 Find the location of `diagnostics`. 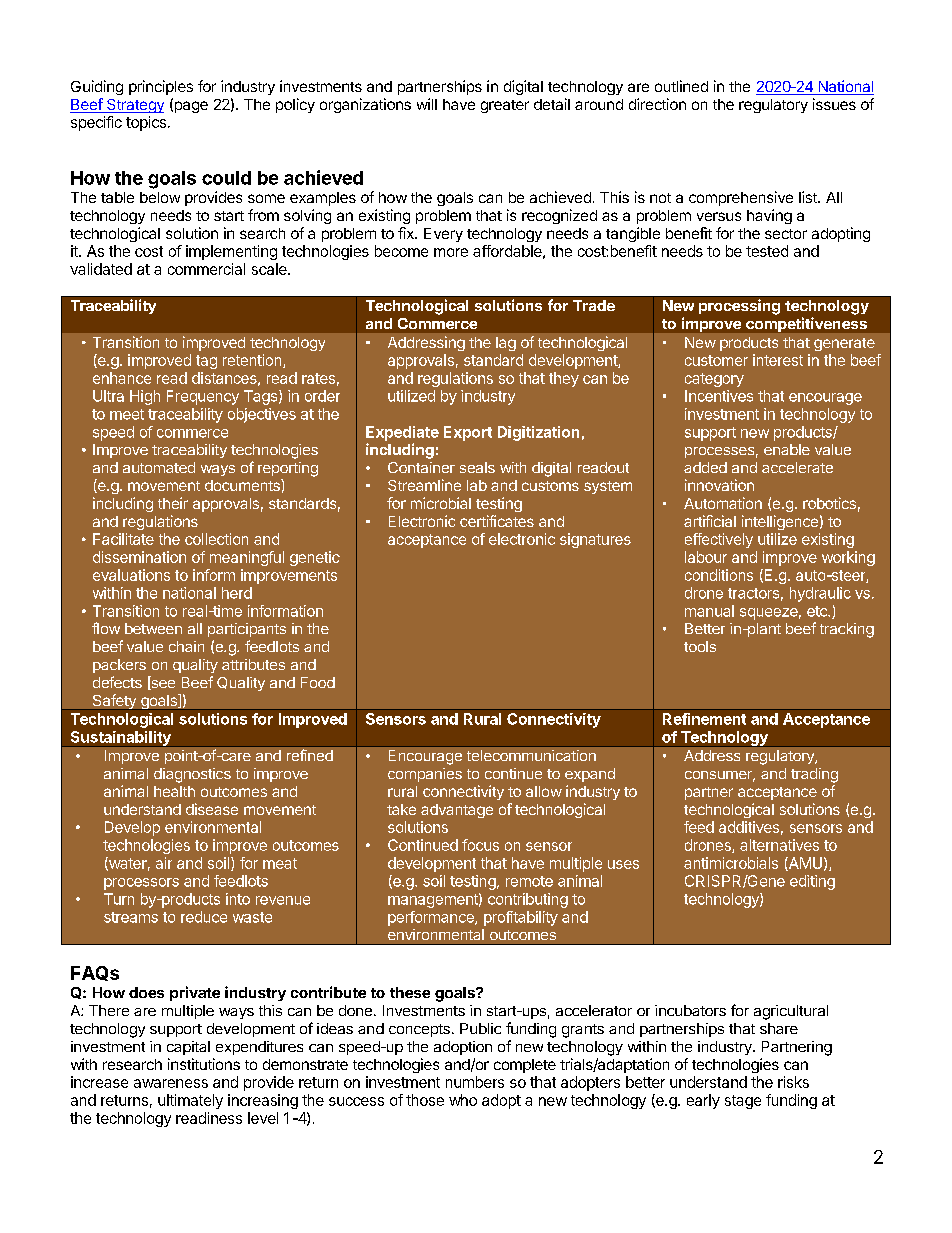

diagnostics is located at coordinates (192, 775).
